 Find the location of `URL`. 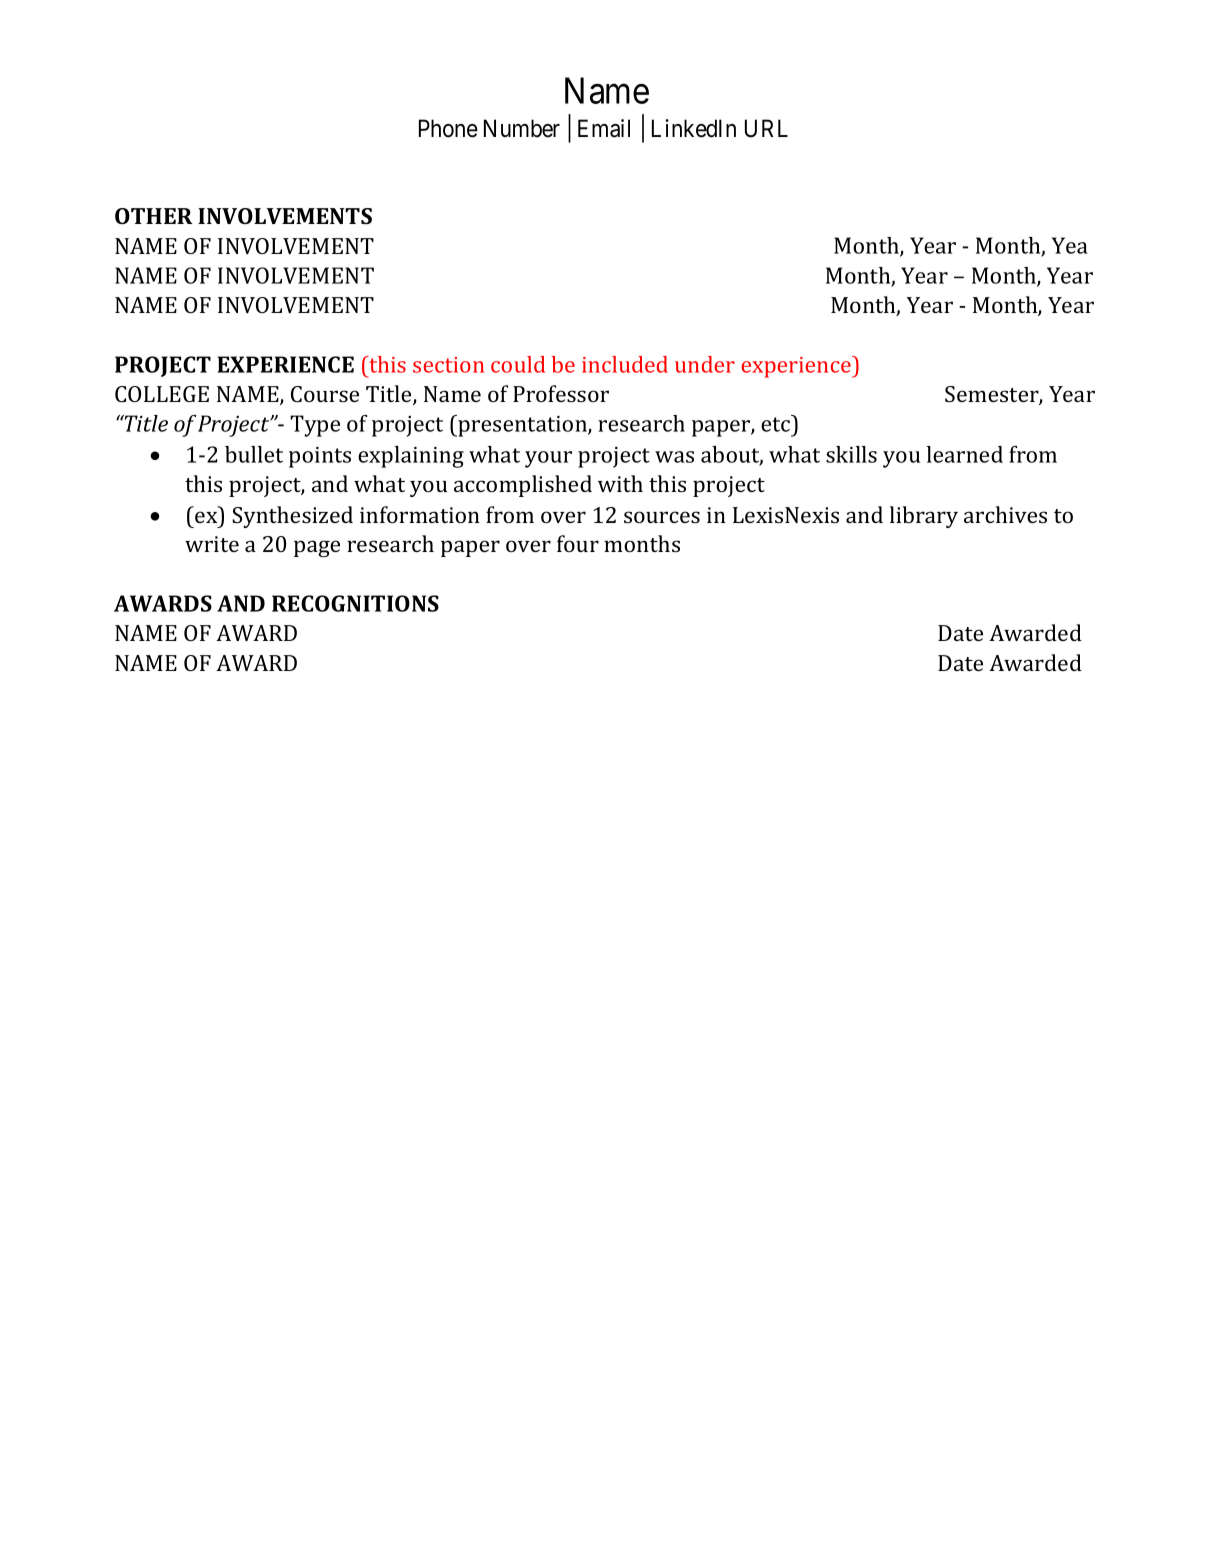

URL is located at coordinates (766, 128).
